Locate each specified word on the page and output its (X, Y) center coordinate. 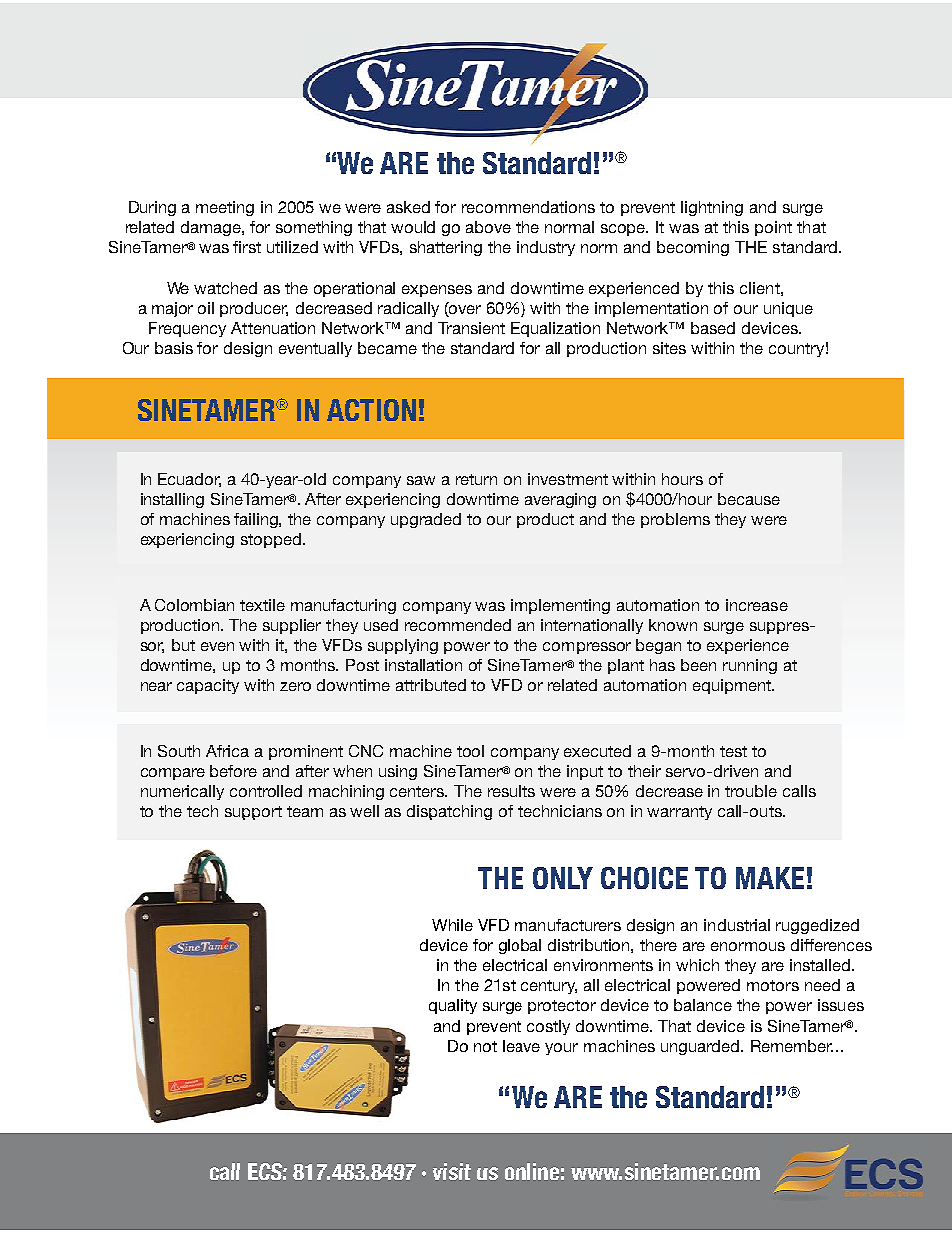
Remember (792, 1046)
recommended (458, 625)
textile (262, 605)
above (488, 227)
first (247, 247)
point (773, 228)
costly (548, 1027)
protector (562, 1007)
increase (757, 605)
